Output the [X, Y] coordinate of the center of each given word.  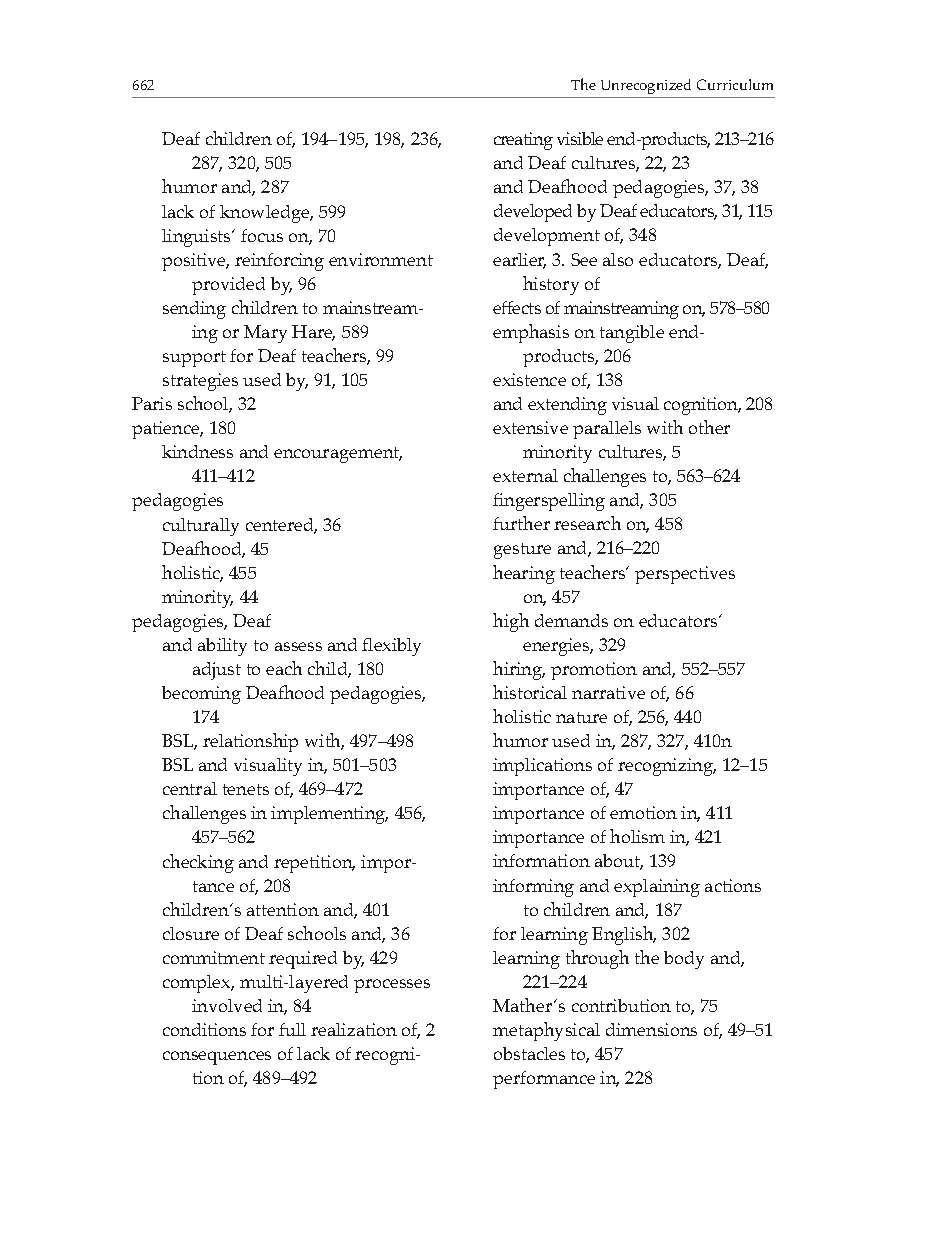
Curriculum [735, 84]
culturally [201, 527]
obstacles [529, 1053]
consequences [217, 1058]
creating [523, 141]
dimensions [651, 1029]
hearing [524, 574]
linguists [197, 238]
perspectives [685, 575]
